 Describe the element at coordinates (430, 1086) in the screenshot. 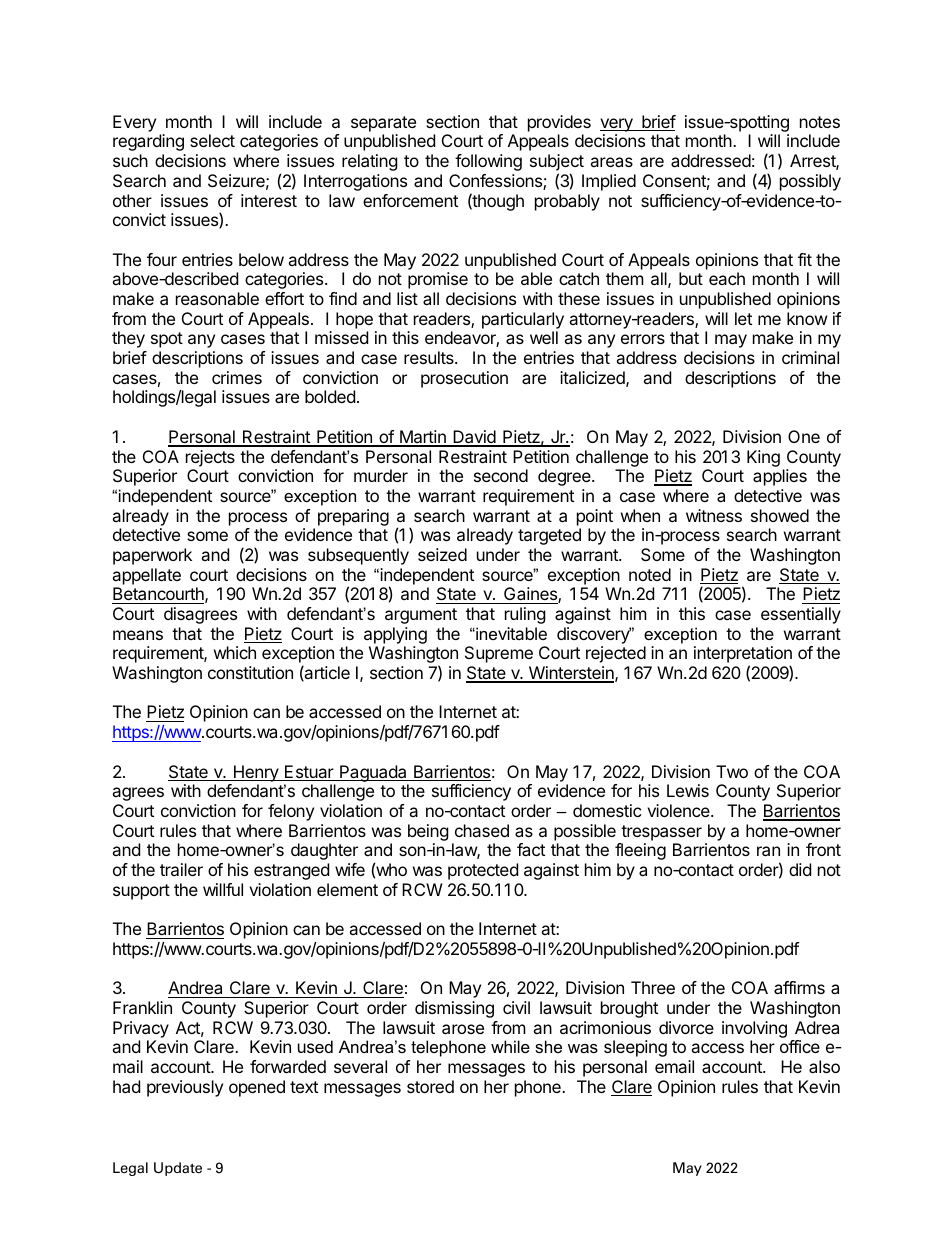

I see `stored` at that location.
